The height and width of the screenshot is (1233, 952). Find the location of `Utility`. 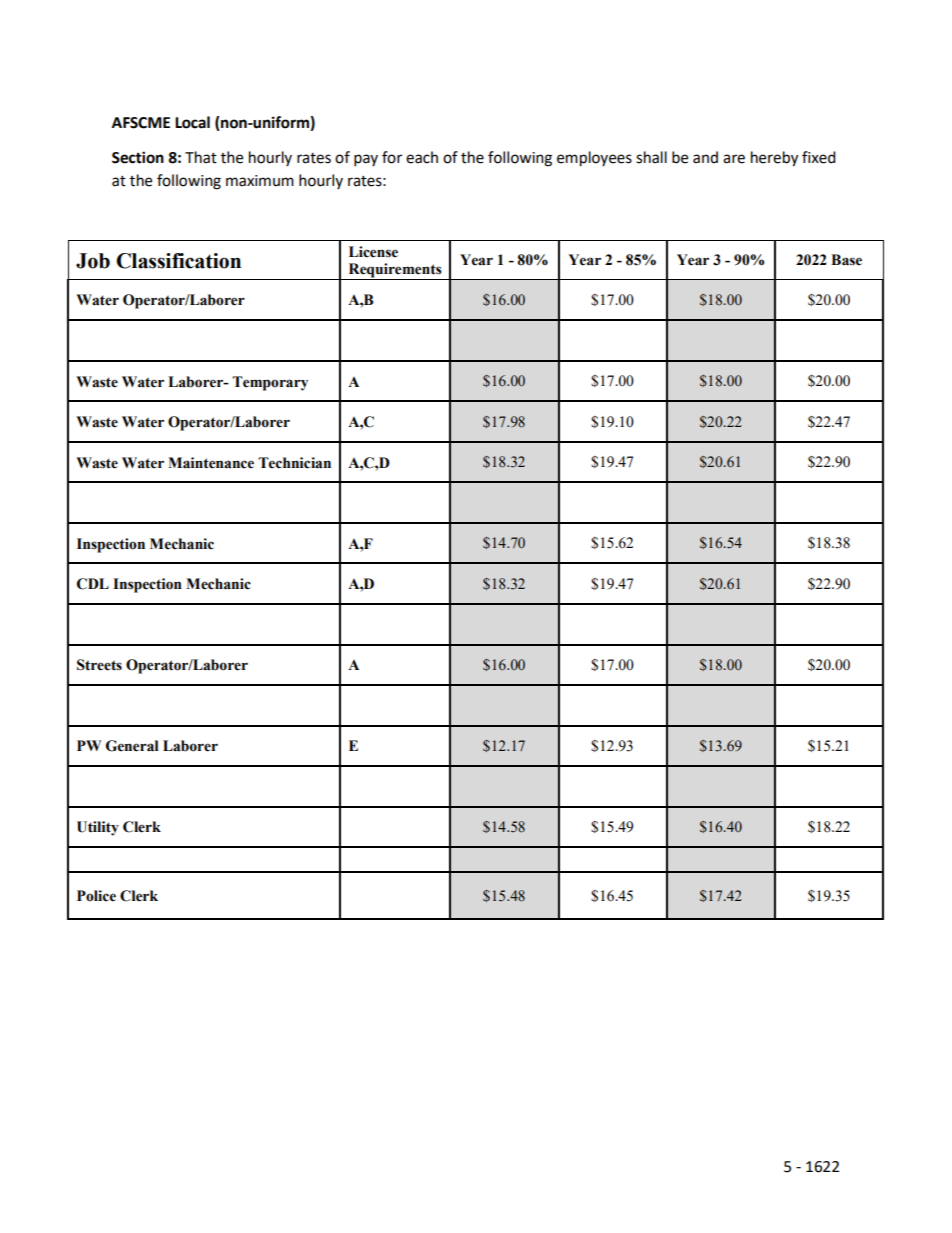

Utility is located at coordinates (98, 828).
